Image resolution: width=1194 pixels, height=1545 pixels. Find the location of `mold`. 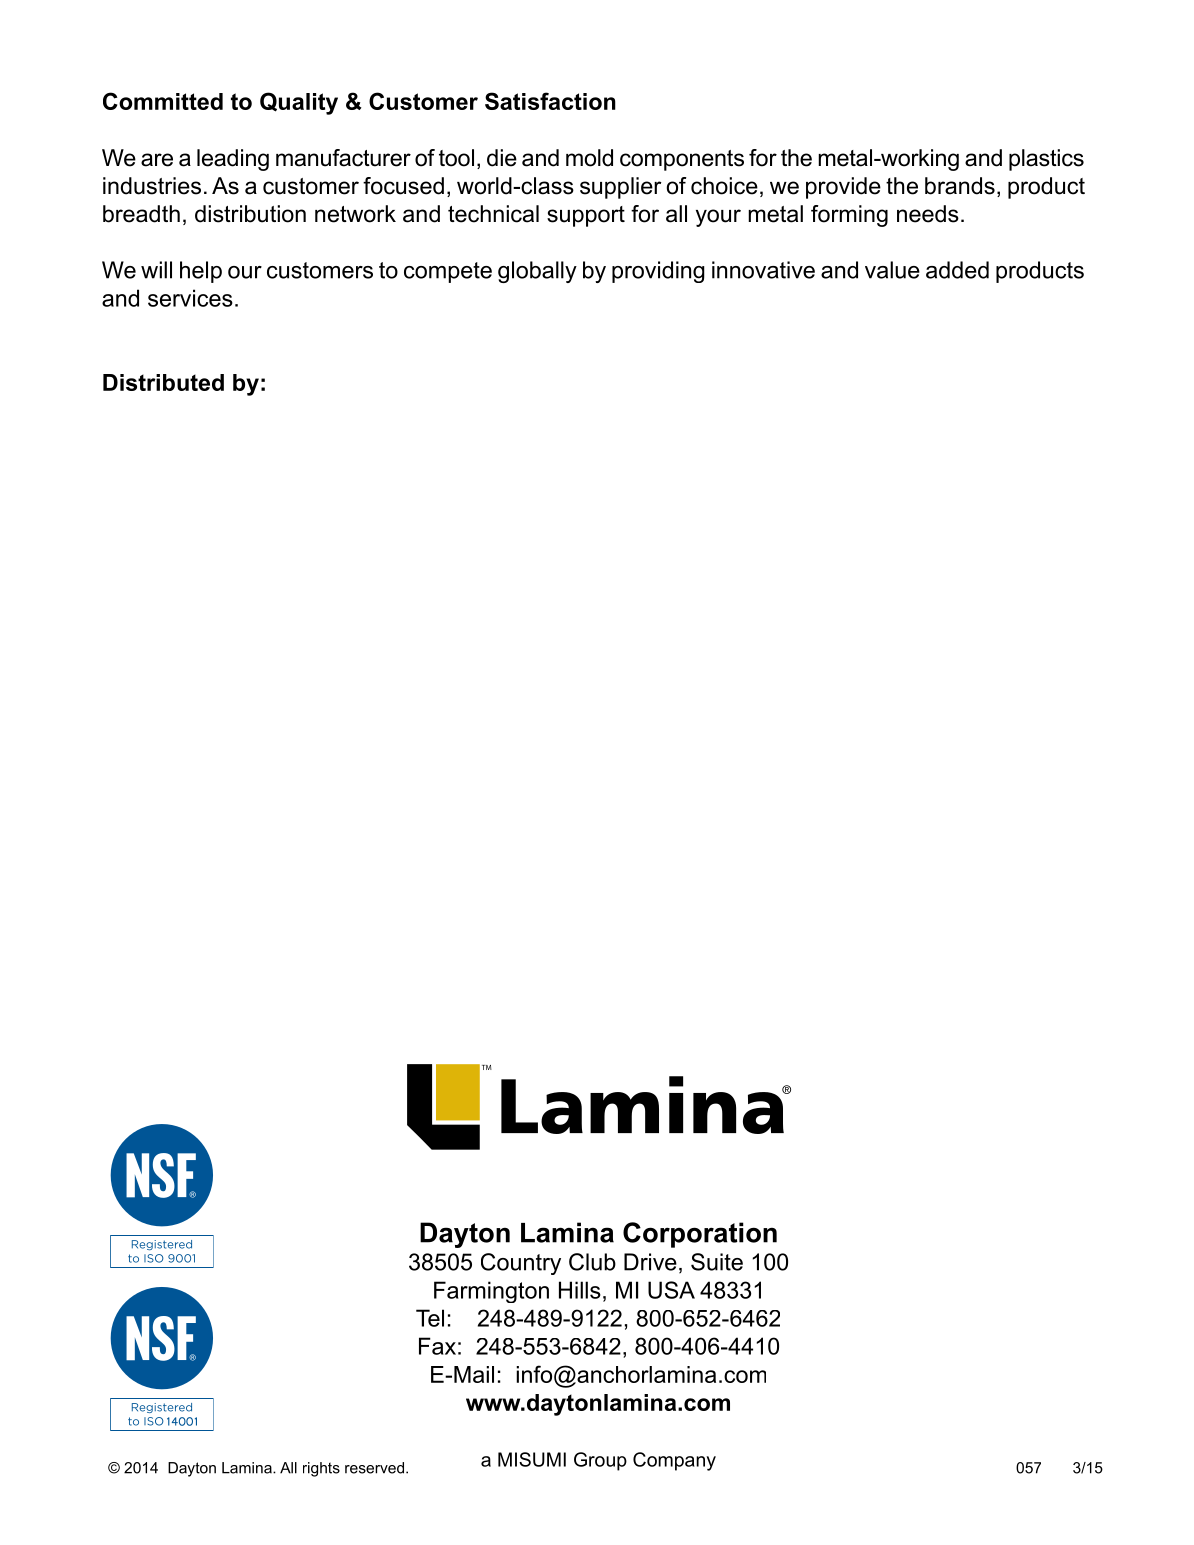

mold is located at coordinates (589, 158).
